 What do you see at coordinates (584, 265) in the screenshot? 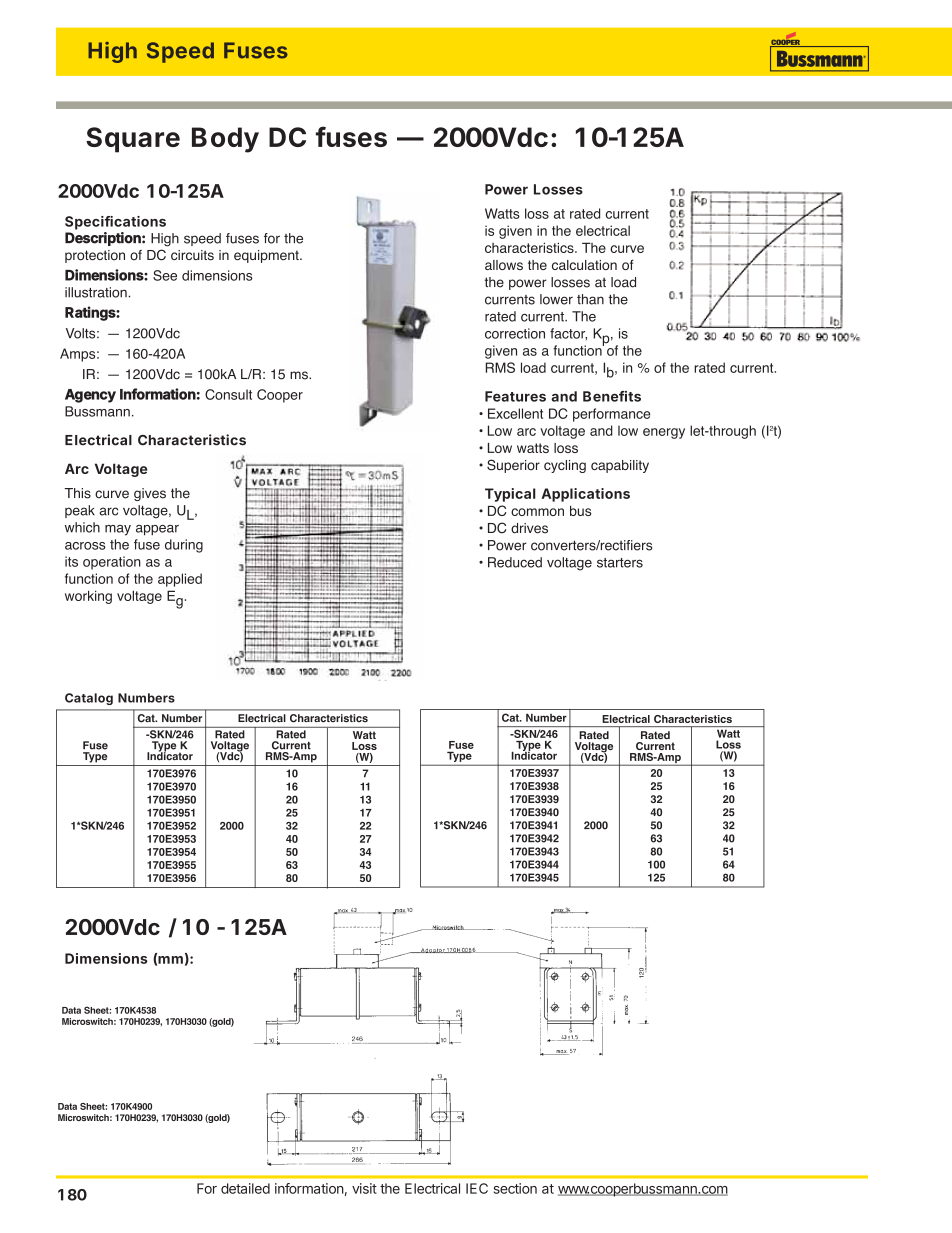
I see `calculation` at bounding box center [584, 265].
